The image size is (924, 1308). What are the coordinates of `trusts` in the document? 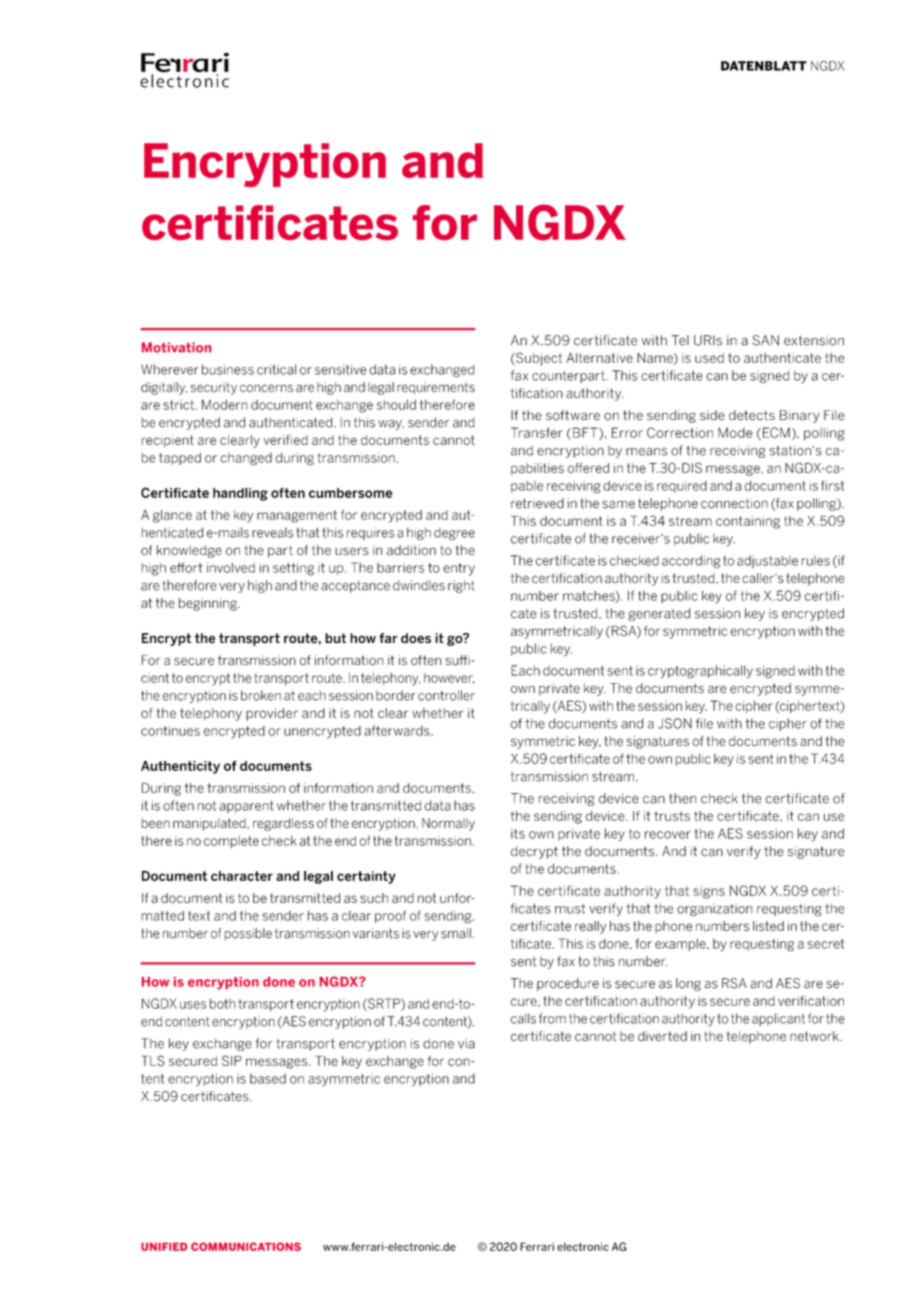 It's located at (672, 816).
